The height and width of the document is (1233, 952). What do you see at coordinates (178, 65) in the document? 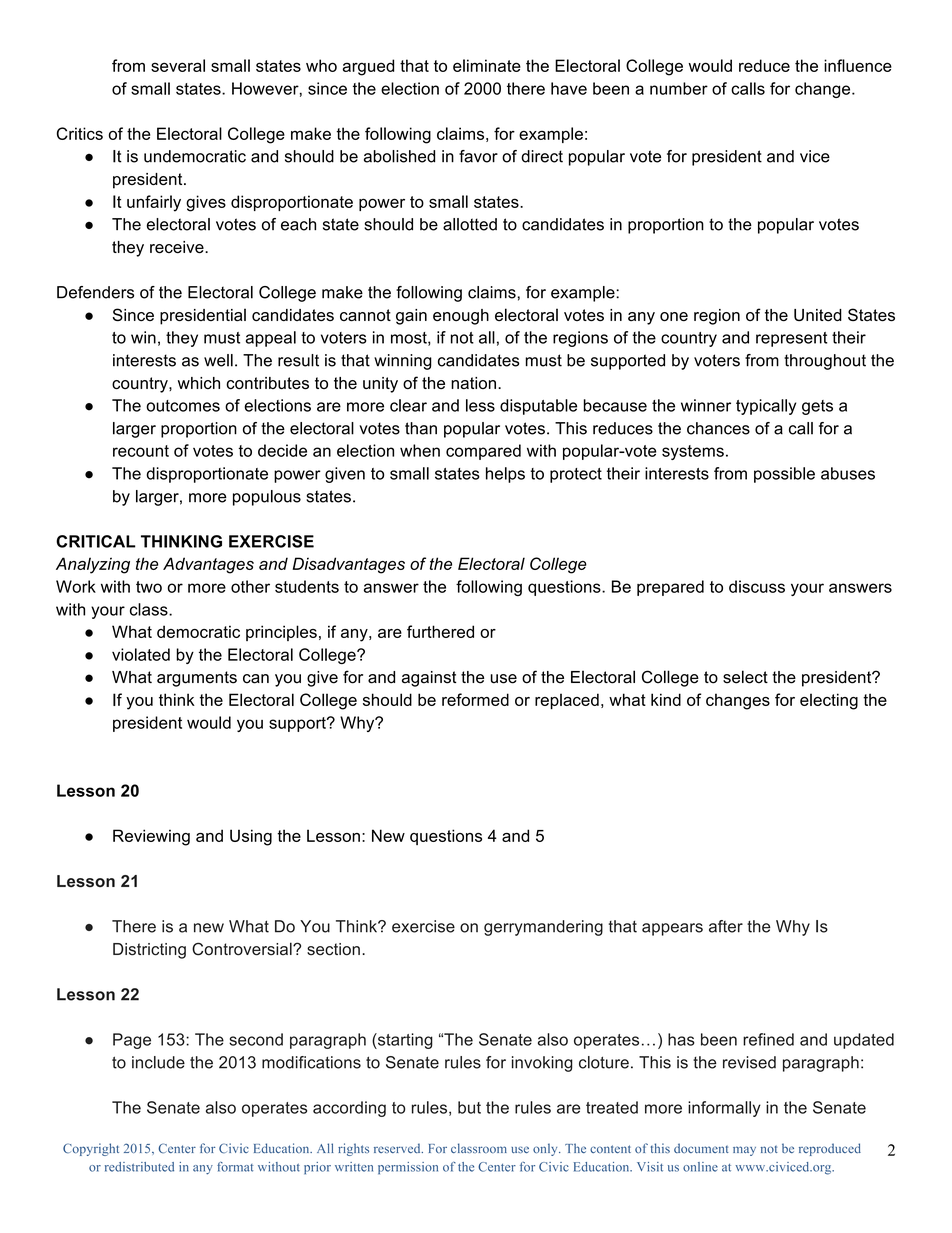
I see `several` at bounding box center [178, 65].
